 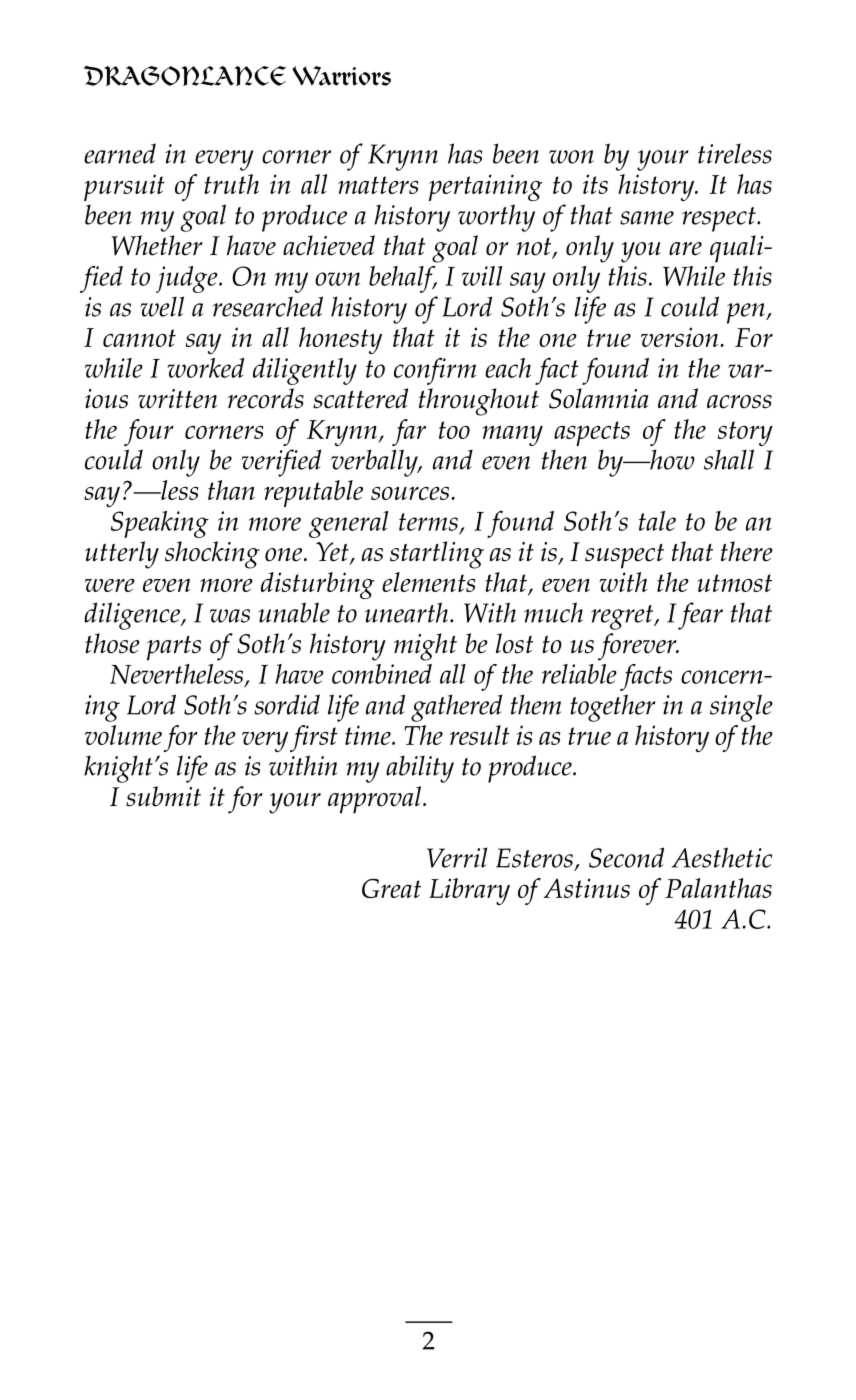 I want to click on Great, so click(x=391, y=888).
